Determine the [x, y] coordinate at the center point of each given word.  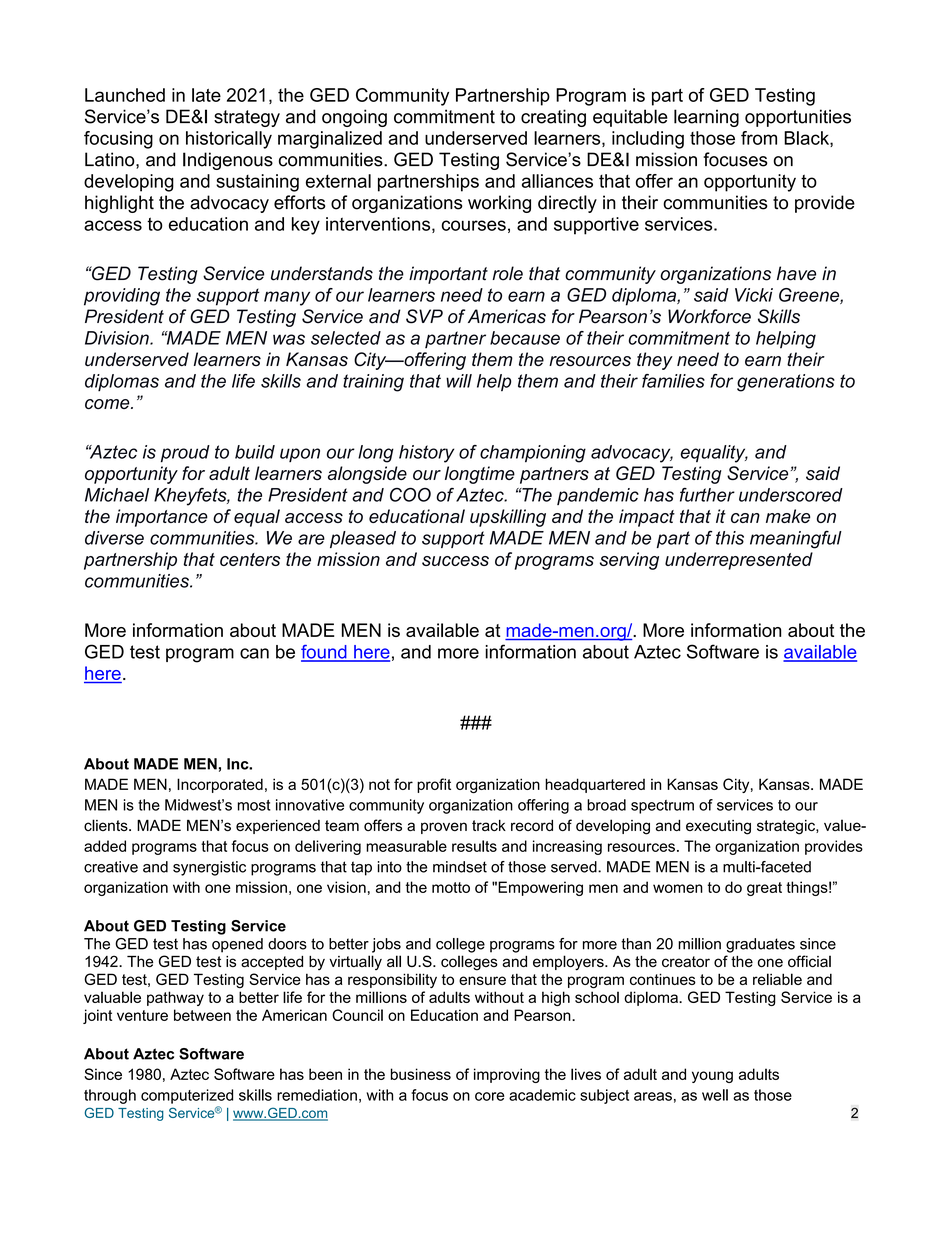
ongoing [354, 118]
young [712, 1077]
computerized [187, 1096]
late [206, 95]
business [421, 1074]
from [759, 138]
